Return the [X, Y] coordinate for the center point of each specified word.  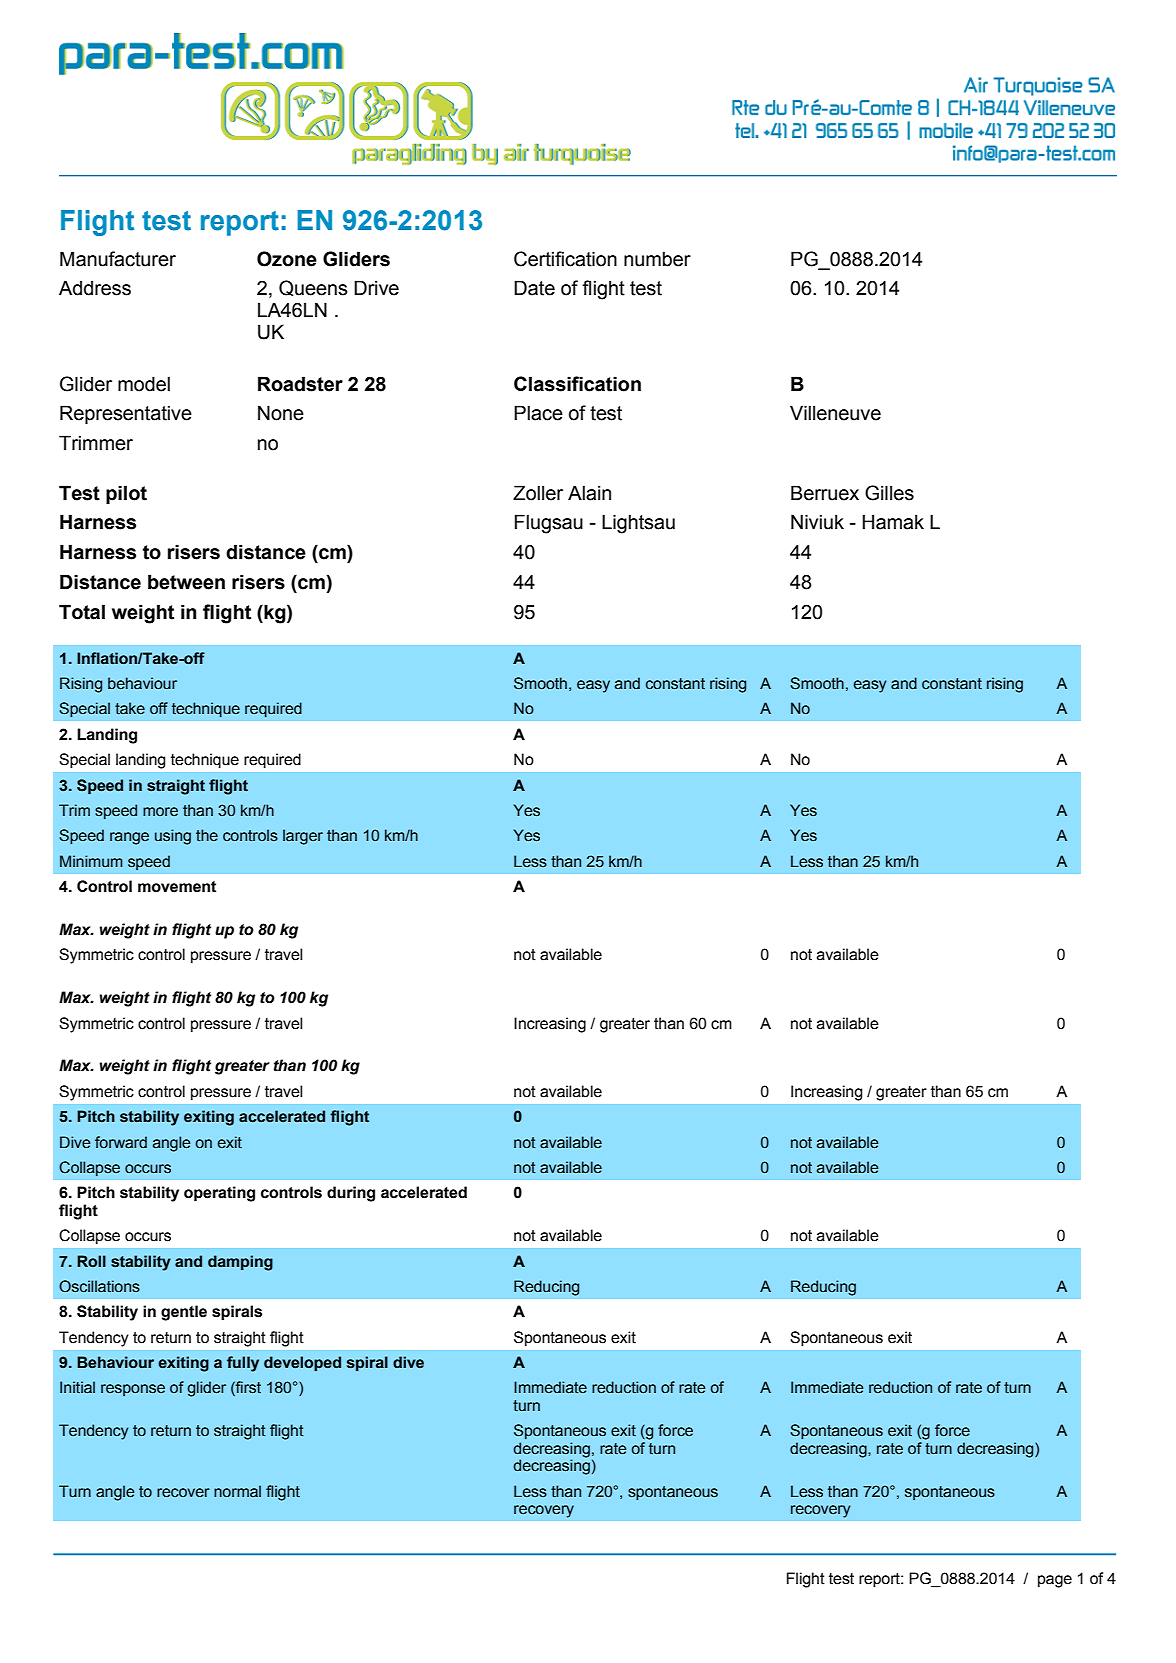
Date [534, 288]
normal [237, 1491]
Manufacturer [118, 259]
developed [302, 1363]
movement [177, 887]
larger [303, 837]
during [351, 1194]
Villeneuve [835, 413]
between [186, 582]
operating [219, 1194]
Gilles [889, 493]
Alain [589, 493]
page [1055, 1581]
